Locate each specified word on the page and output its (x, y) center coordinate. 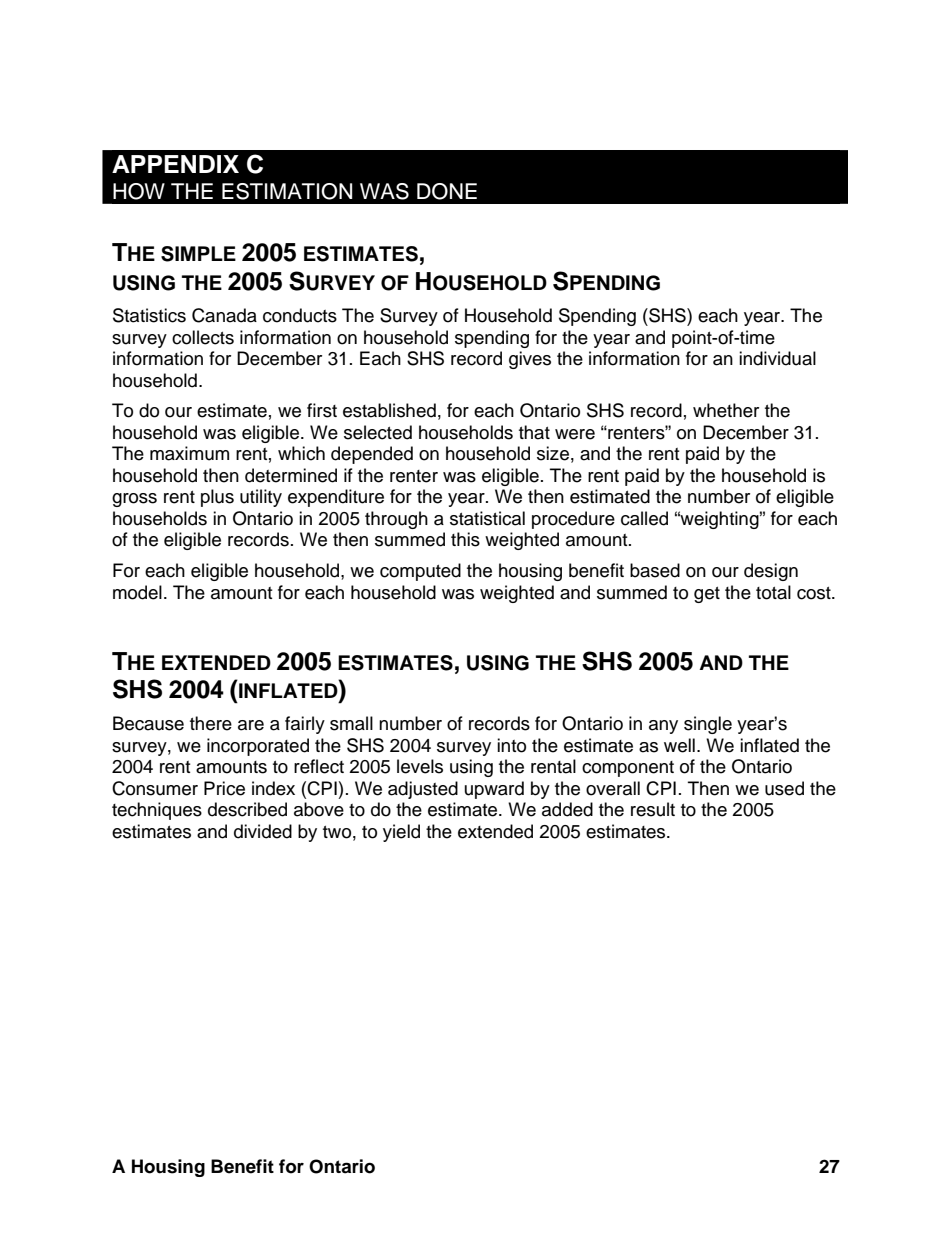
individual (777, 358)
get (707, 595)
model (137, 592)
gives (530, 360)
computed (420, 572)
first (322, 410)
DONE (447, 191)
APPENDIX (175, 164)
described (247, 809)
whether (726, 410)
